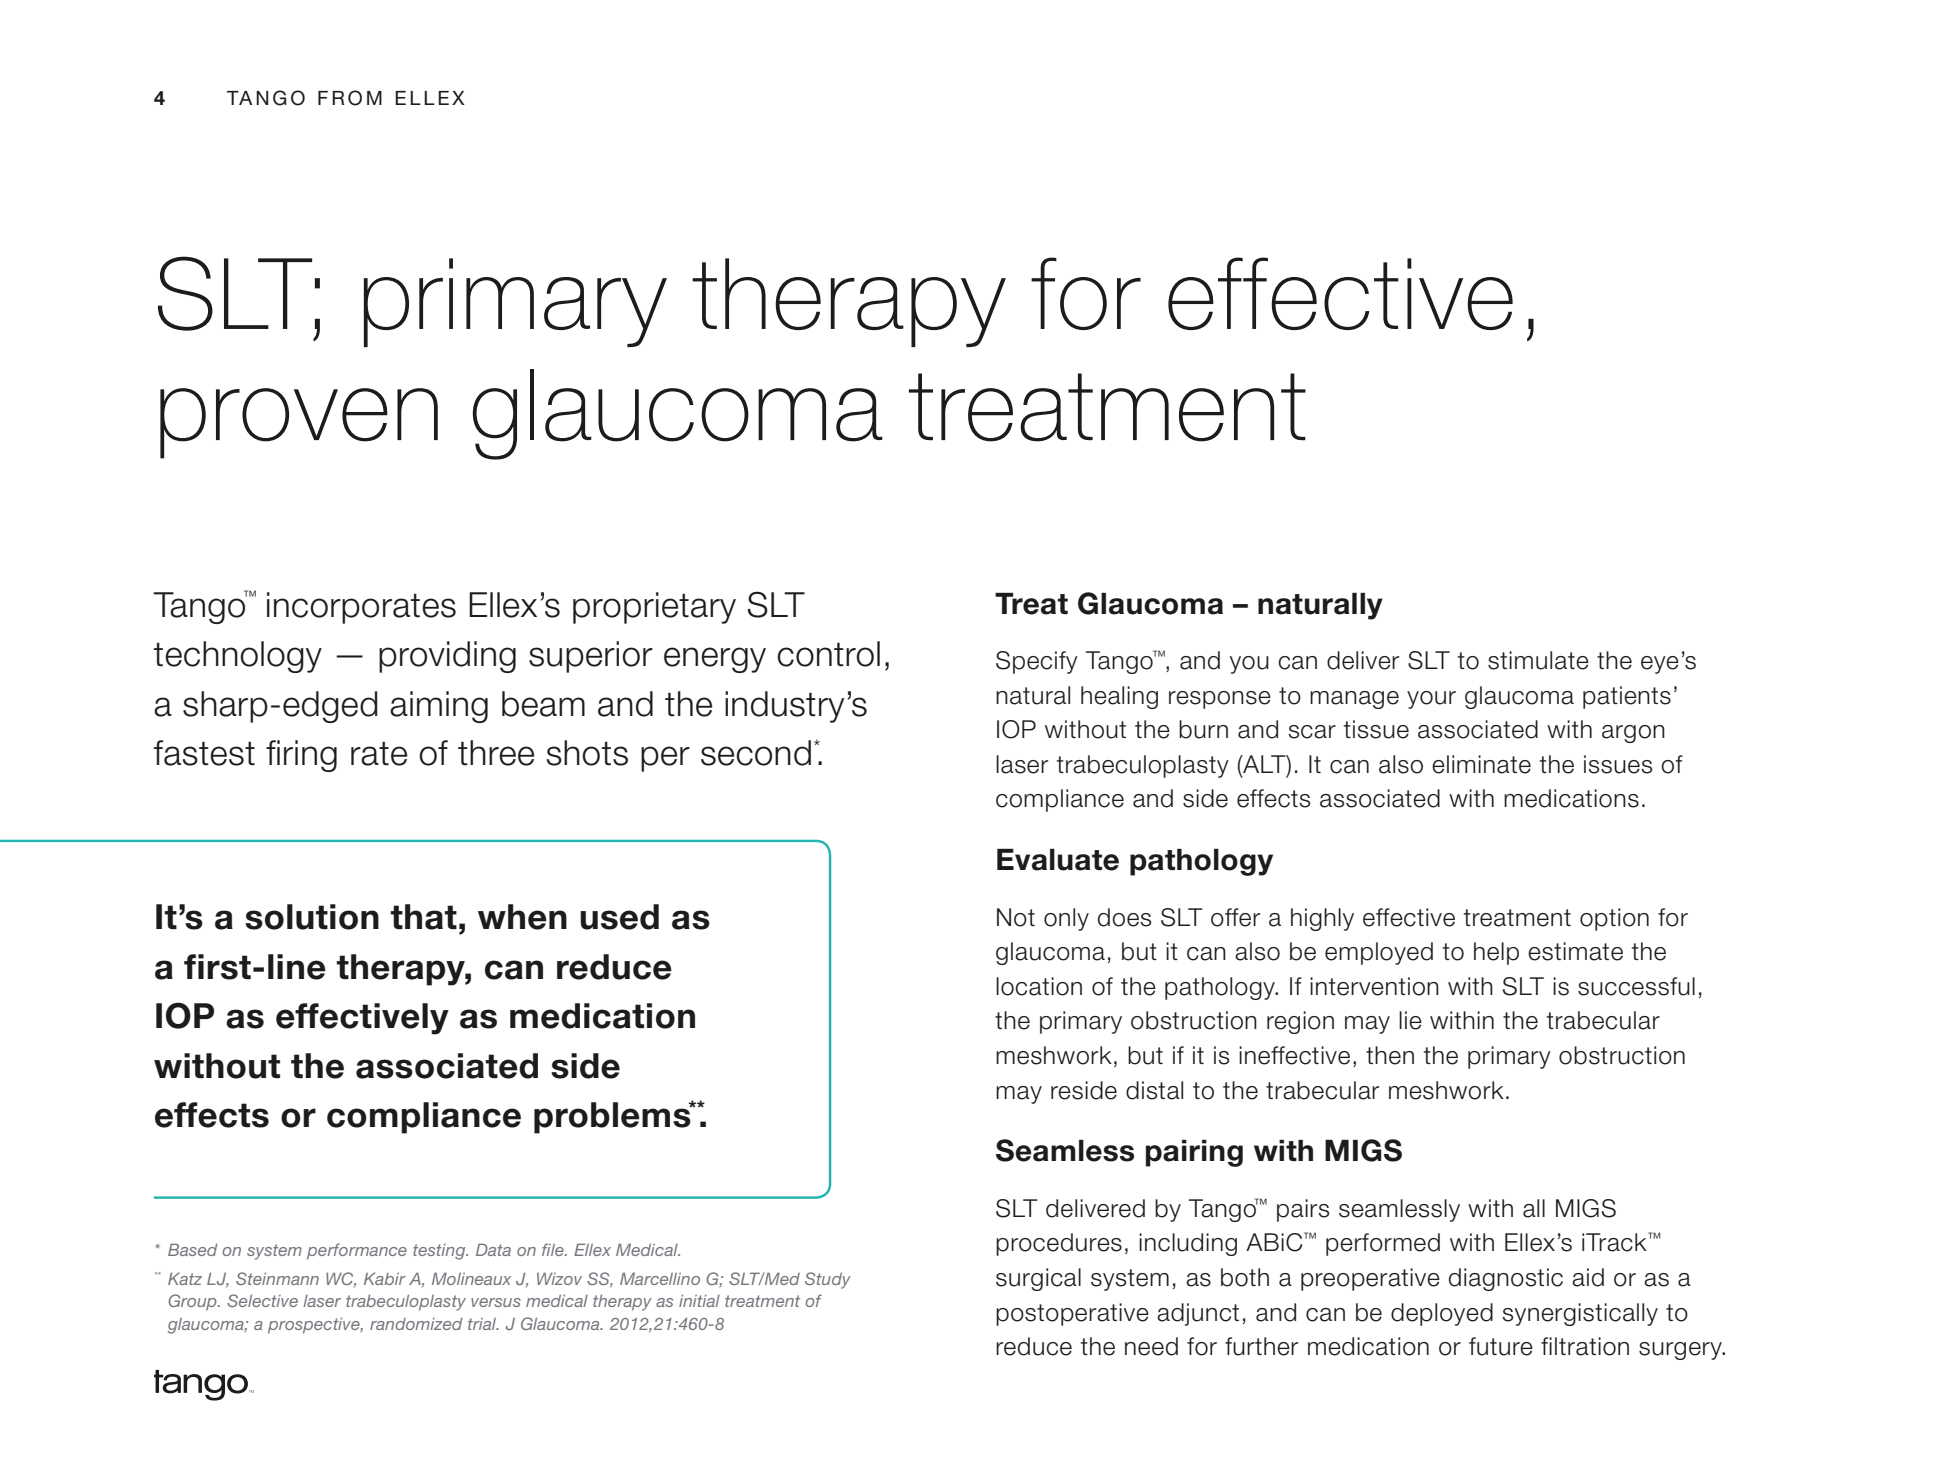 This document has height=1484, width=1956. Describe the element at coordinates (1410, 1020) in the document. I see `lie` at that location.
